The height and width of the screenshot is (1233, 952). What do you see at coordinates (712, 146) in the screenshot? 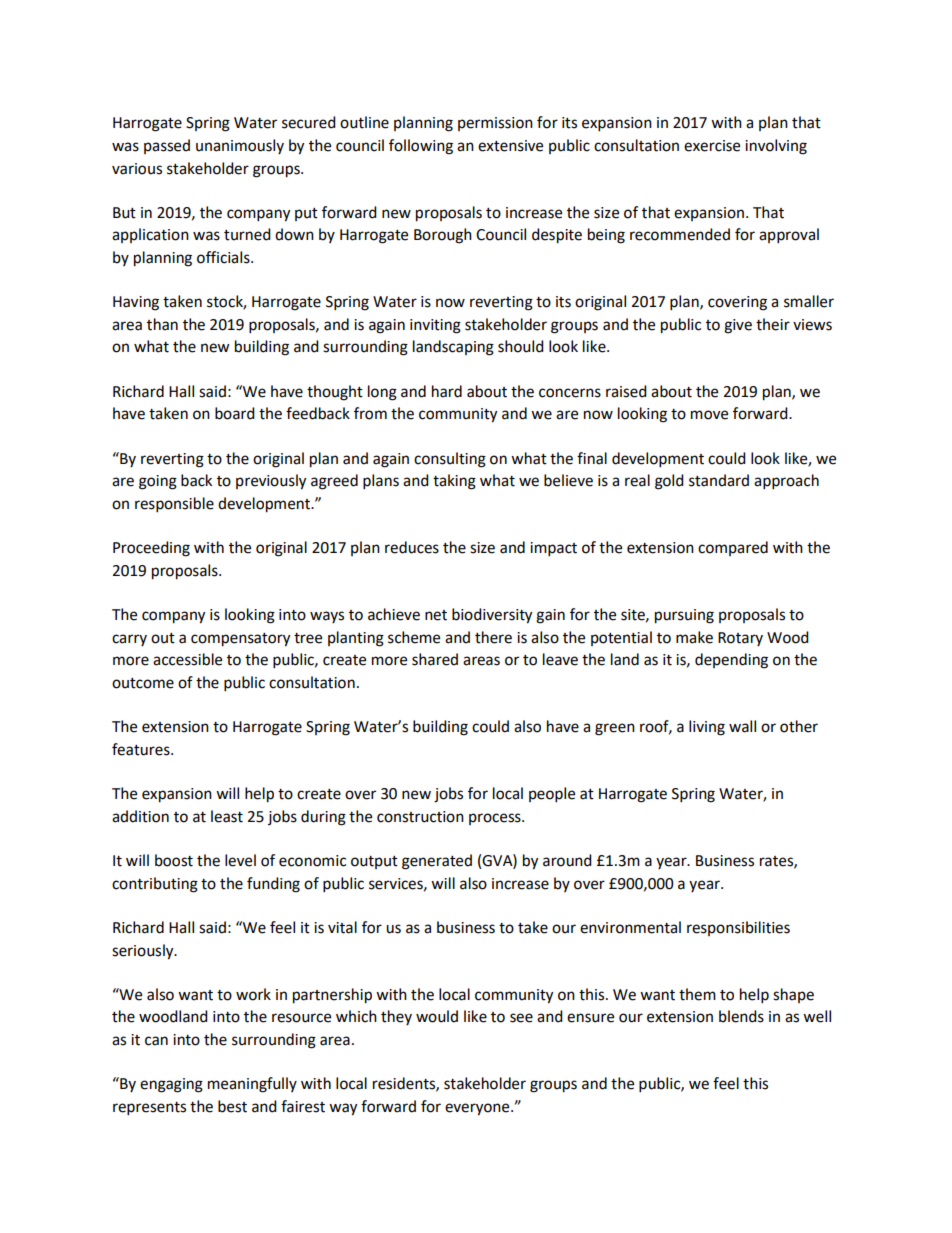
I see `exercise` at bounding box center [712, 146].
